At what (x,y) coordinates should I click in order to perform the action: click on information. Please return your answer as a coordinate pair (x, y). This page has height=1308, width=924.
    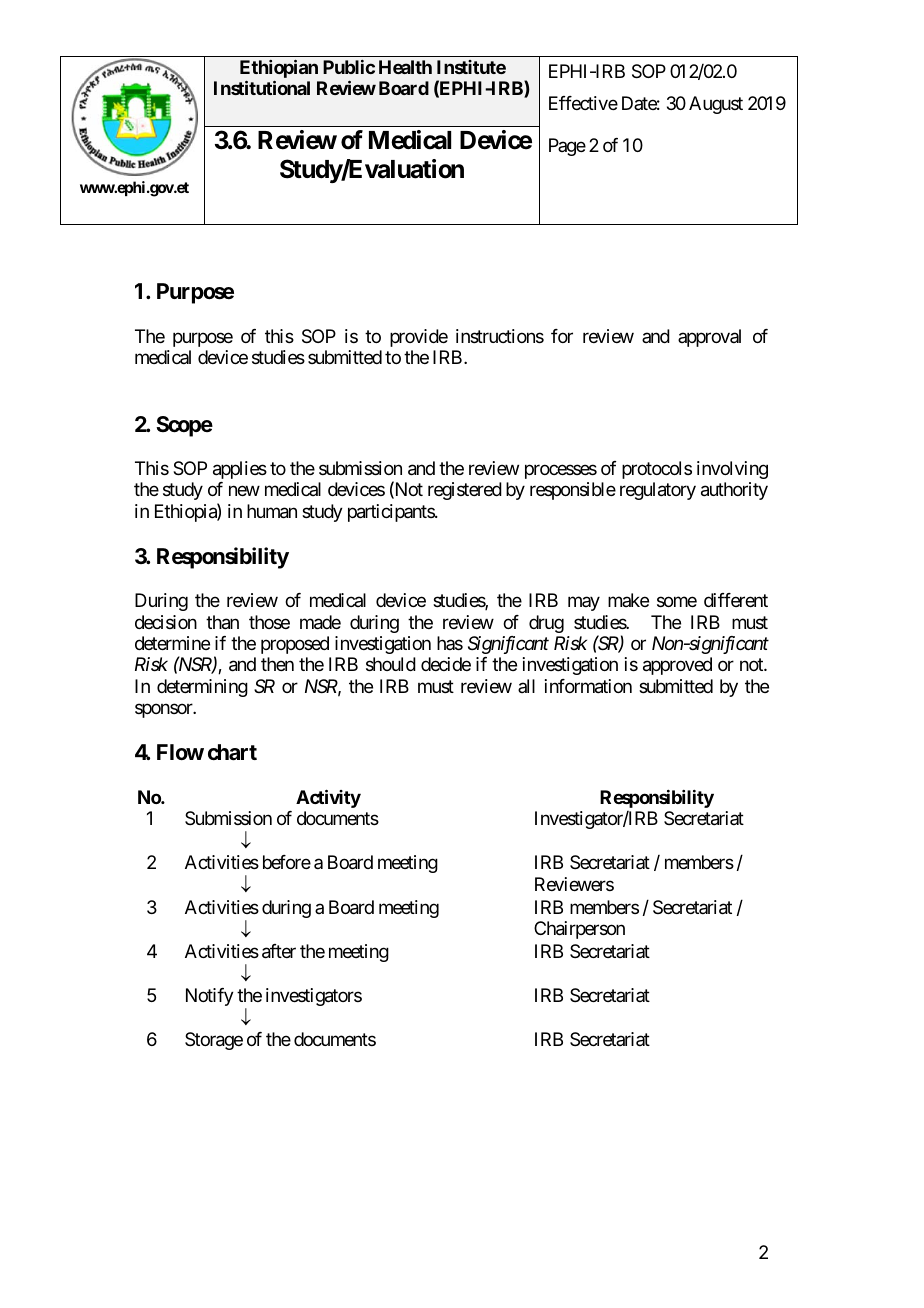
    Looking at the image, I should click on (588, 686).
